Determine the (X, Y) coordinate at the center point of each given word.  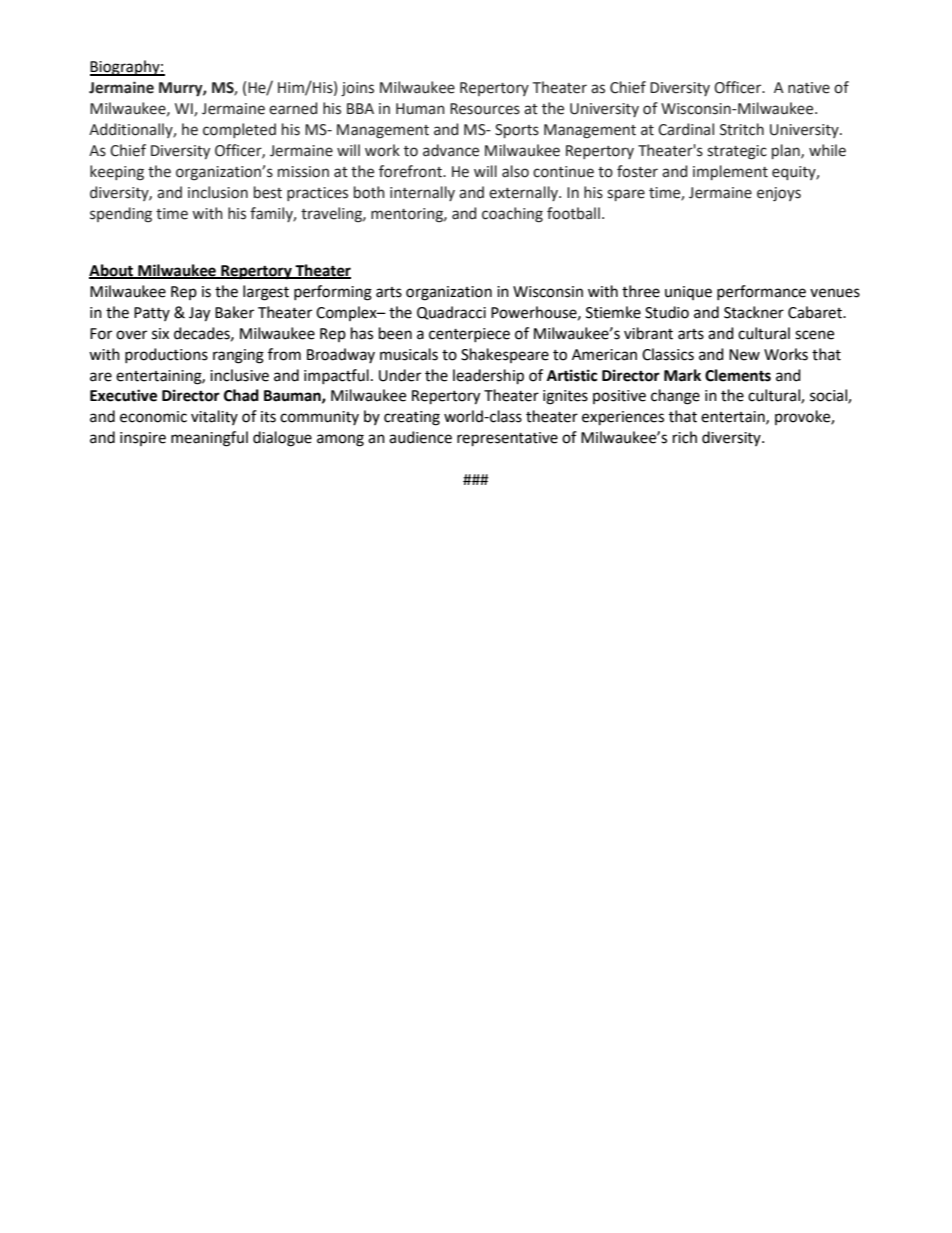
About (112, 271)
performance (761, 292)
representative (507, 439)
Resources (485, 109)
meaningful (209, 439)
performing (333, 293)
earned (293, 108)
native (809, 88)
